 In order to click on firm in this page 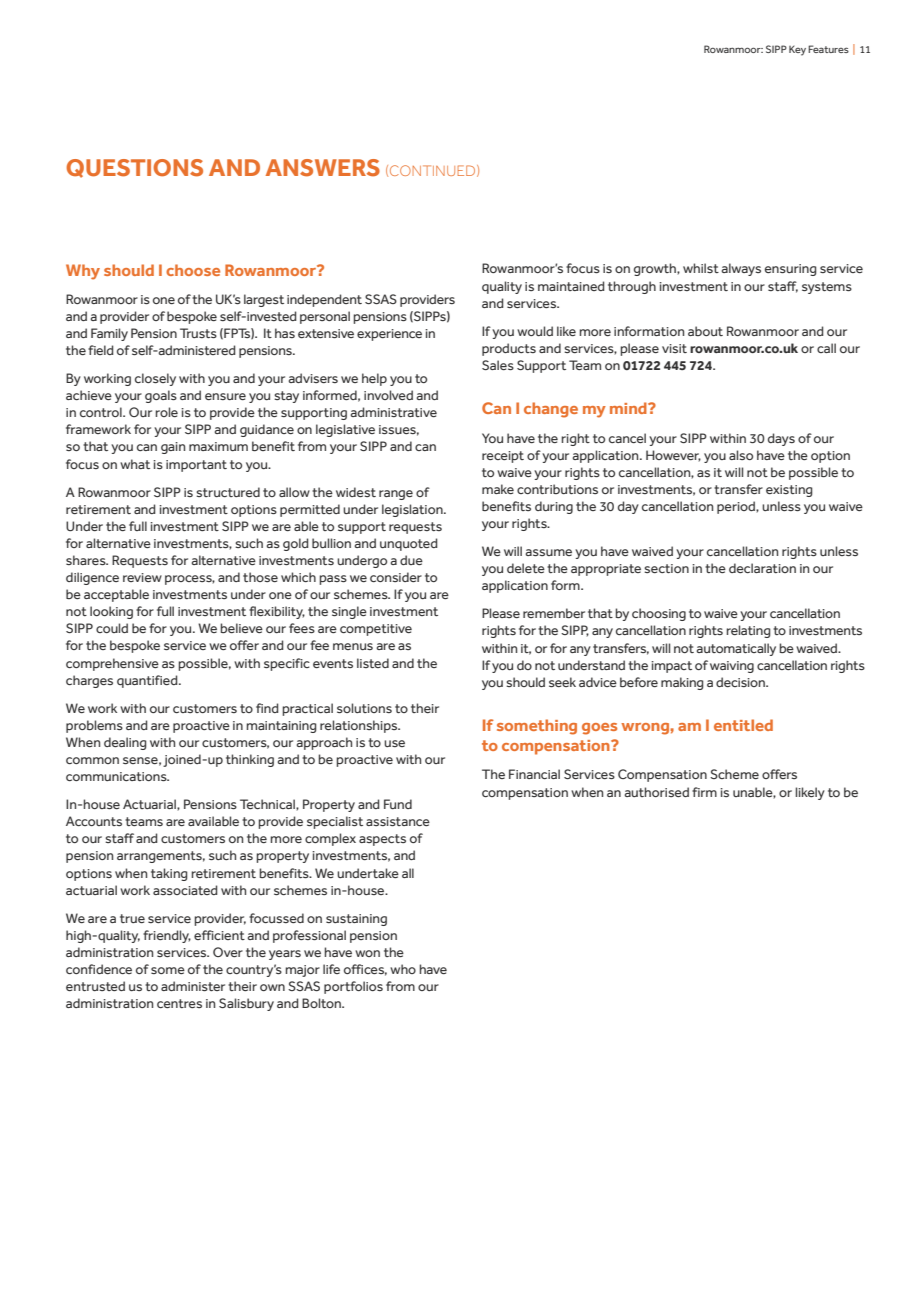, I will do `click(704, 792)`.
